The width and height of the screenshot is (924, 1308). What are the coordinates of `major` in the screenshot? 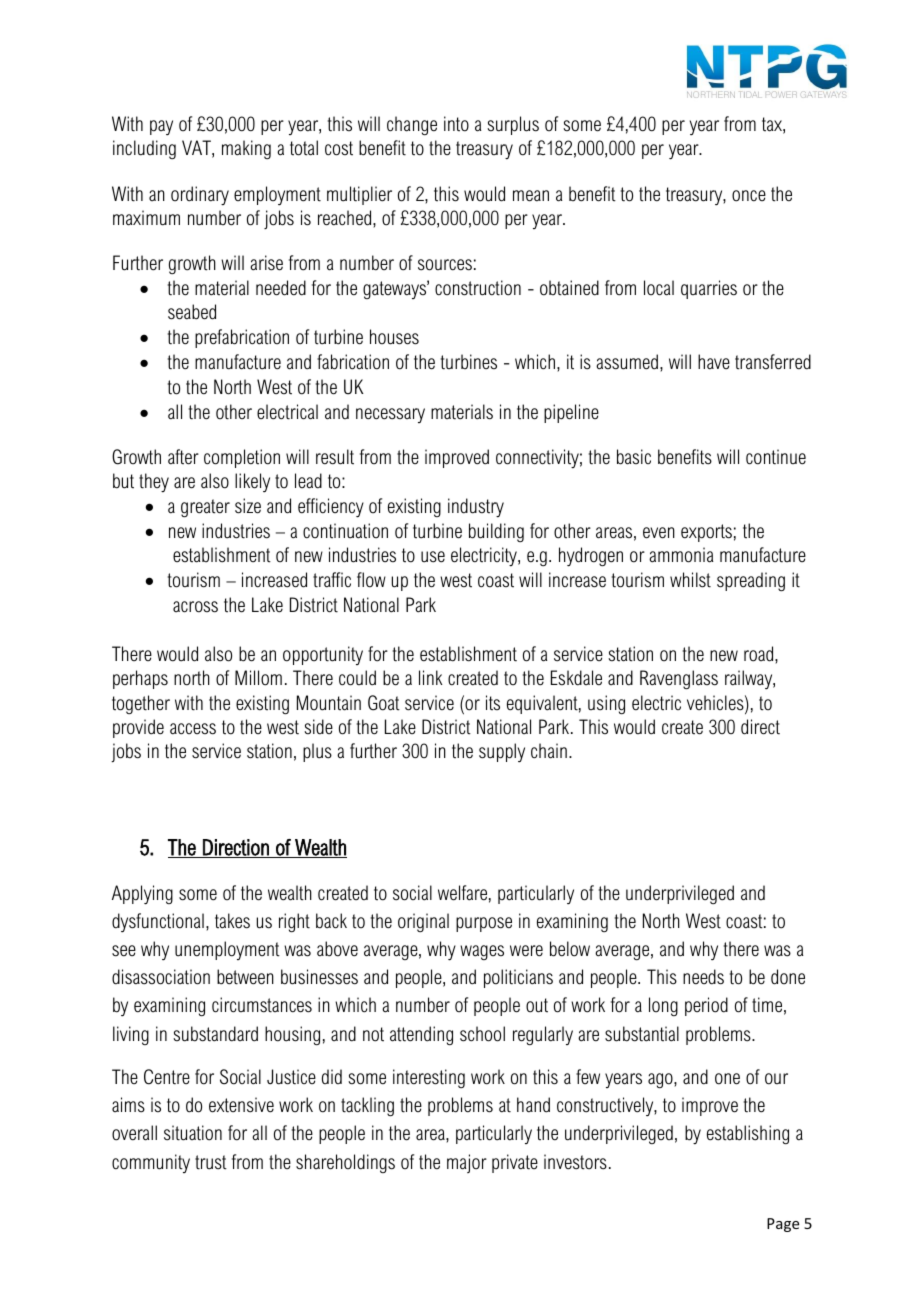 It's located at (467, 1163).
